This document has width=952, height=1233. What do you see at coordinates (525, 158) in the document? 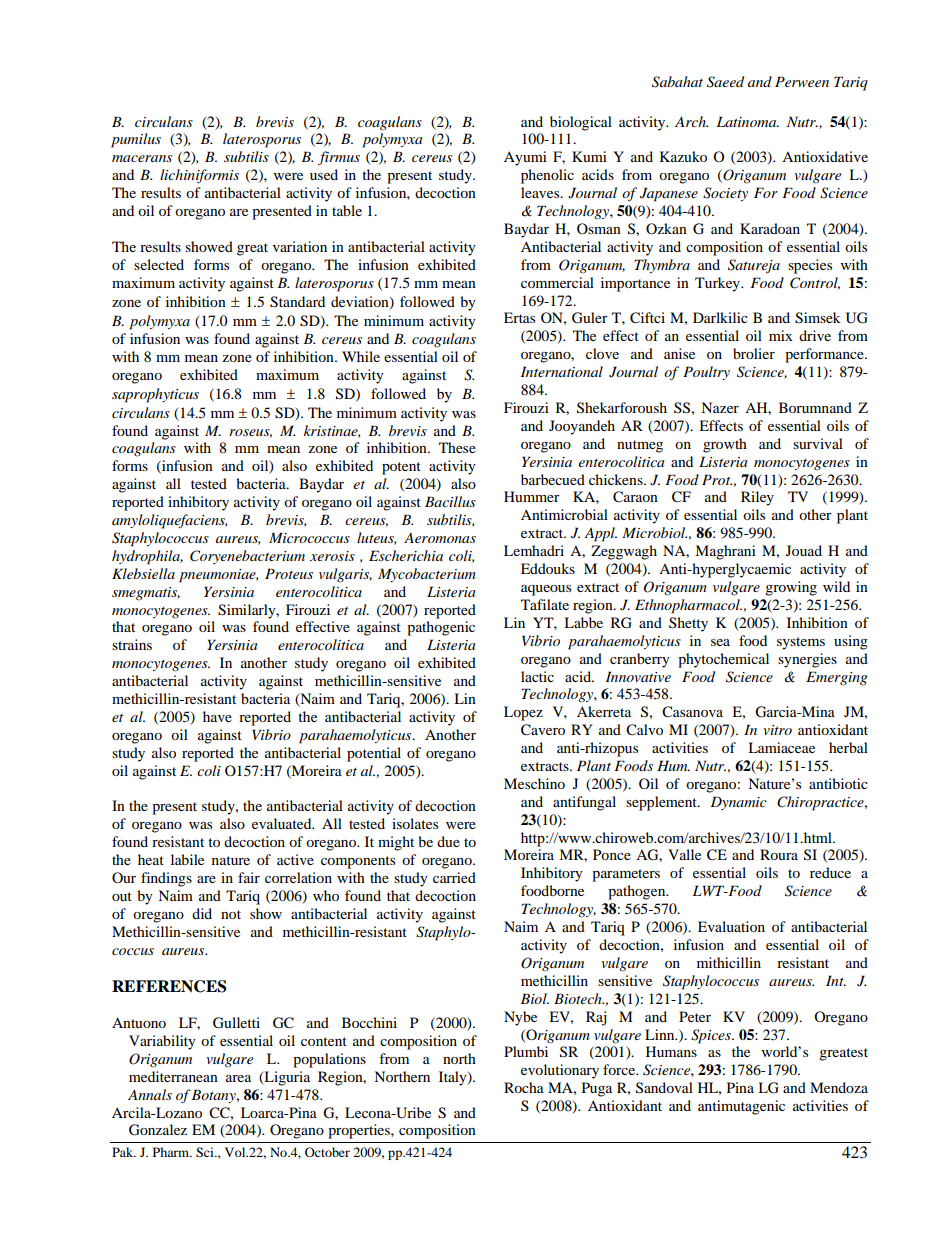
I see `Ayumi` at bounding box center [525, 158].
